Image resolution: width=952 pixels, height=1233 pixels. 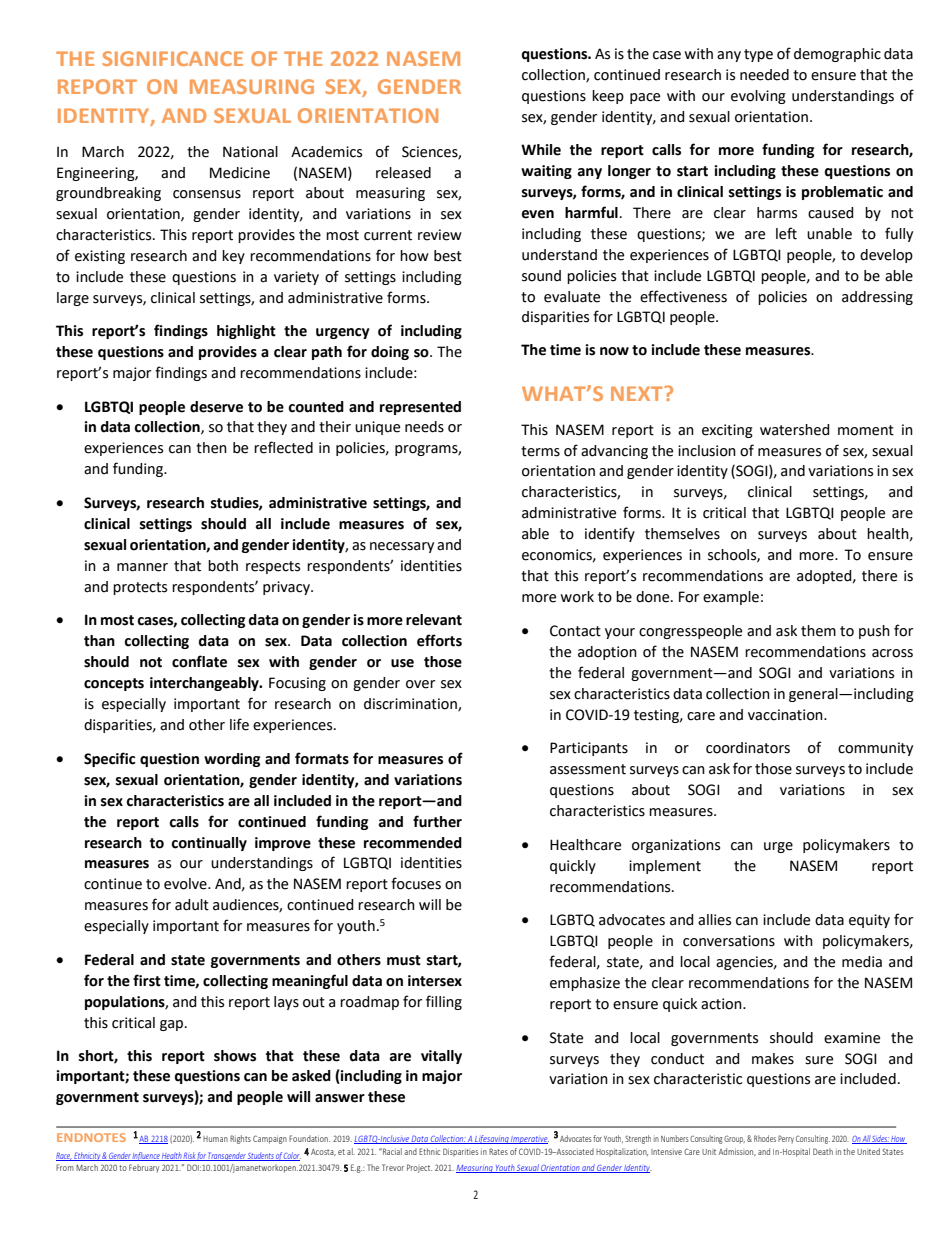 I want to click on relevant, so click(x=434, y=620).
